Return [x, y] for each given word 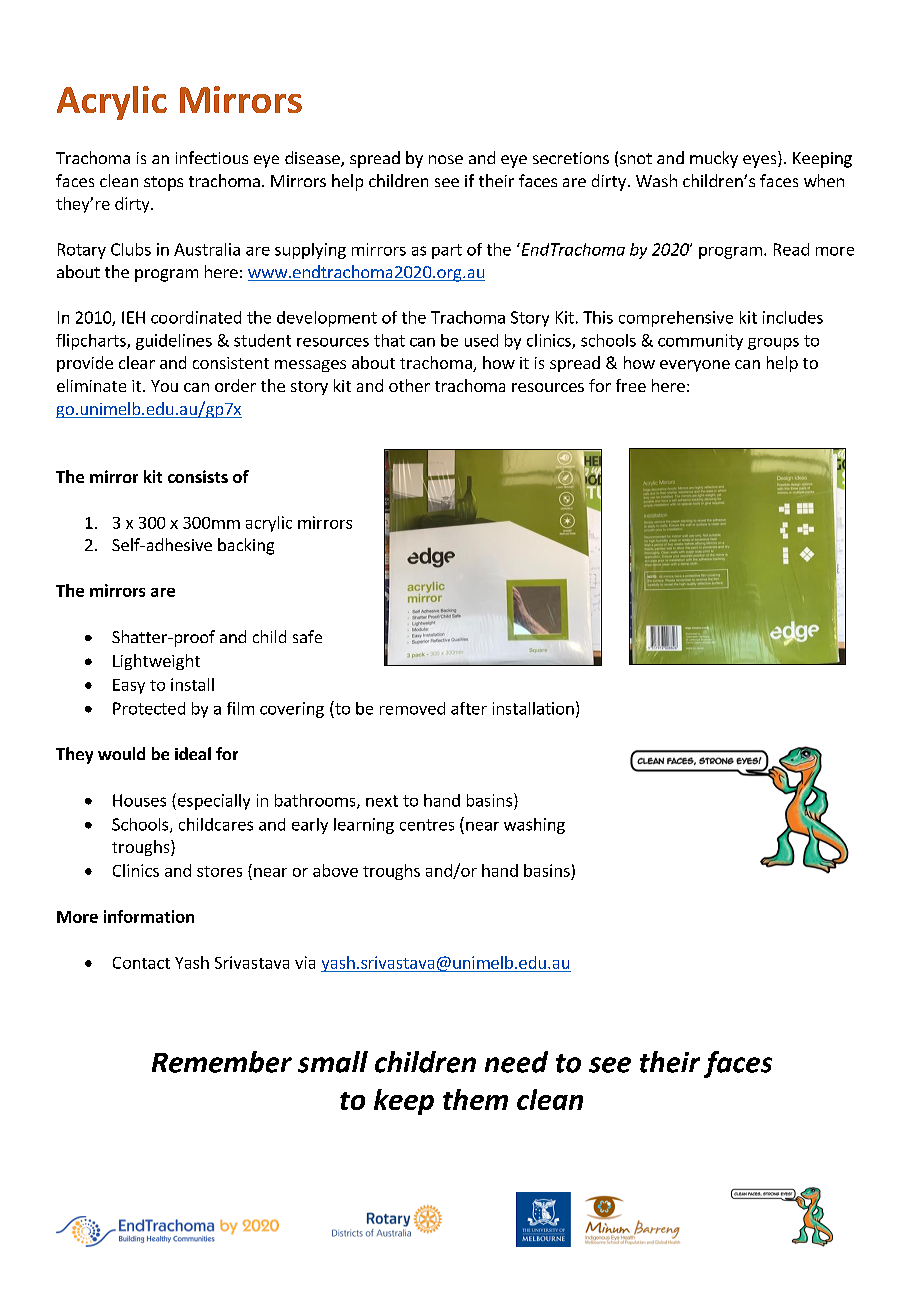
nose [446, 159]
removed [412, 708]
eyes [761, 161]
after [469, 708]
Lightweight [156, 662]
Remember [222, 1062]
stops [163, 183]
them [475, 1099]
